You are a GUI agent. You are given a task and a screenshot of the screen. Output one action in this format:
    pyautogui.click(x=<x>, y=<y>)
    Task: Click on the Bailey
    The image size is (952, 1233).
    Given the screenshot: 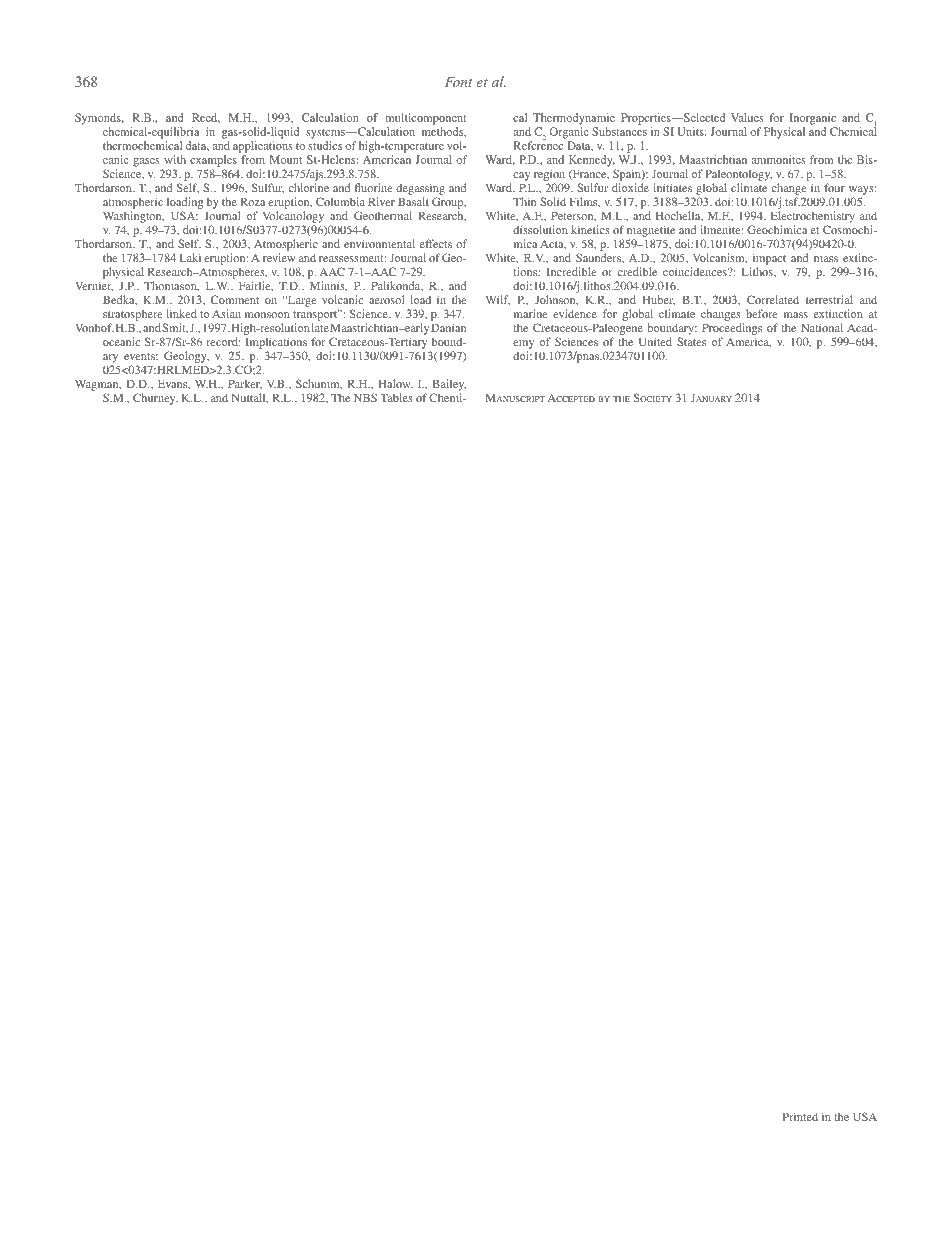 What is the action you would take?
    pyautogui.click(x=449, y=385)
